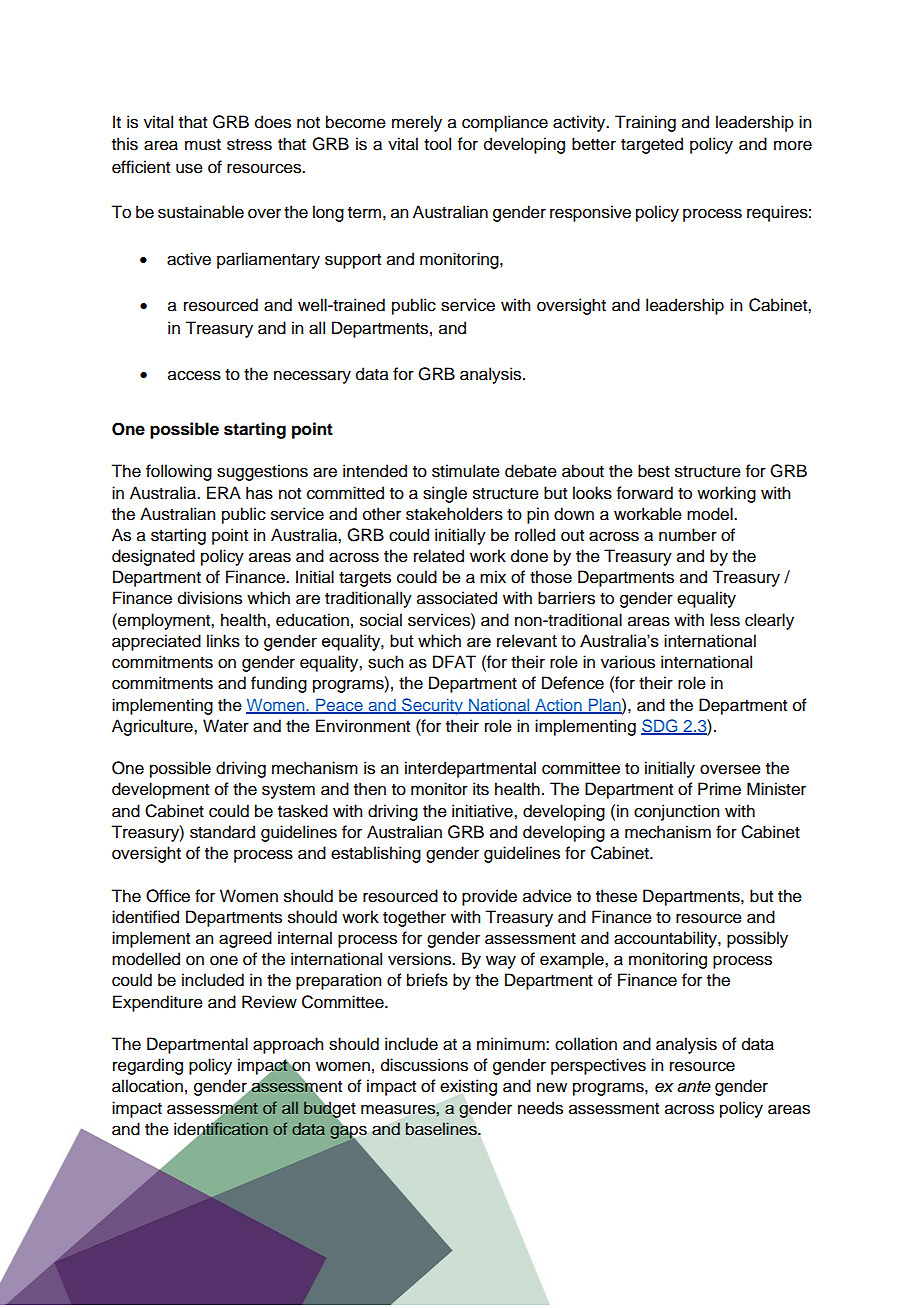 This screenshot has width=924, height=1308. I want to click on targeted, so click(652, 145).
